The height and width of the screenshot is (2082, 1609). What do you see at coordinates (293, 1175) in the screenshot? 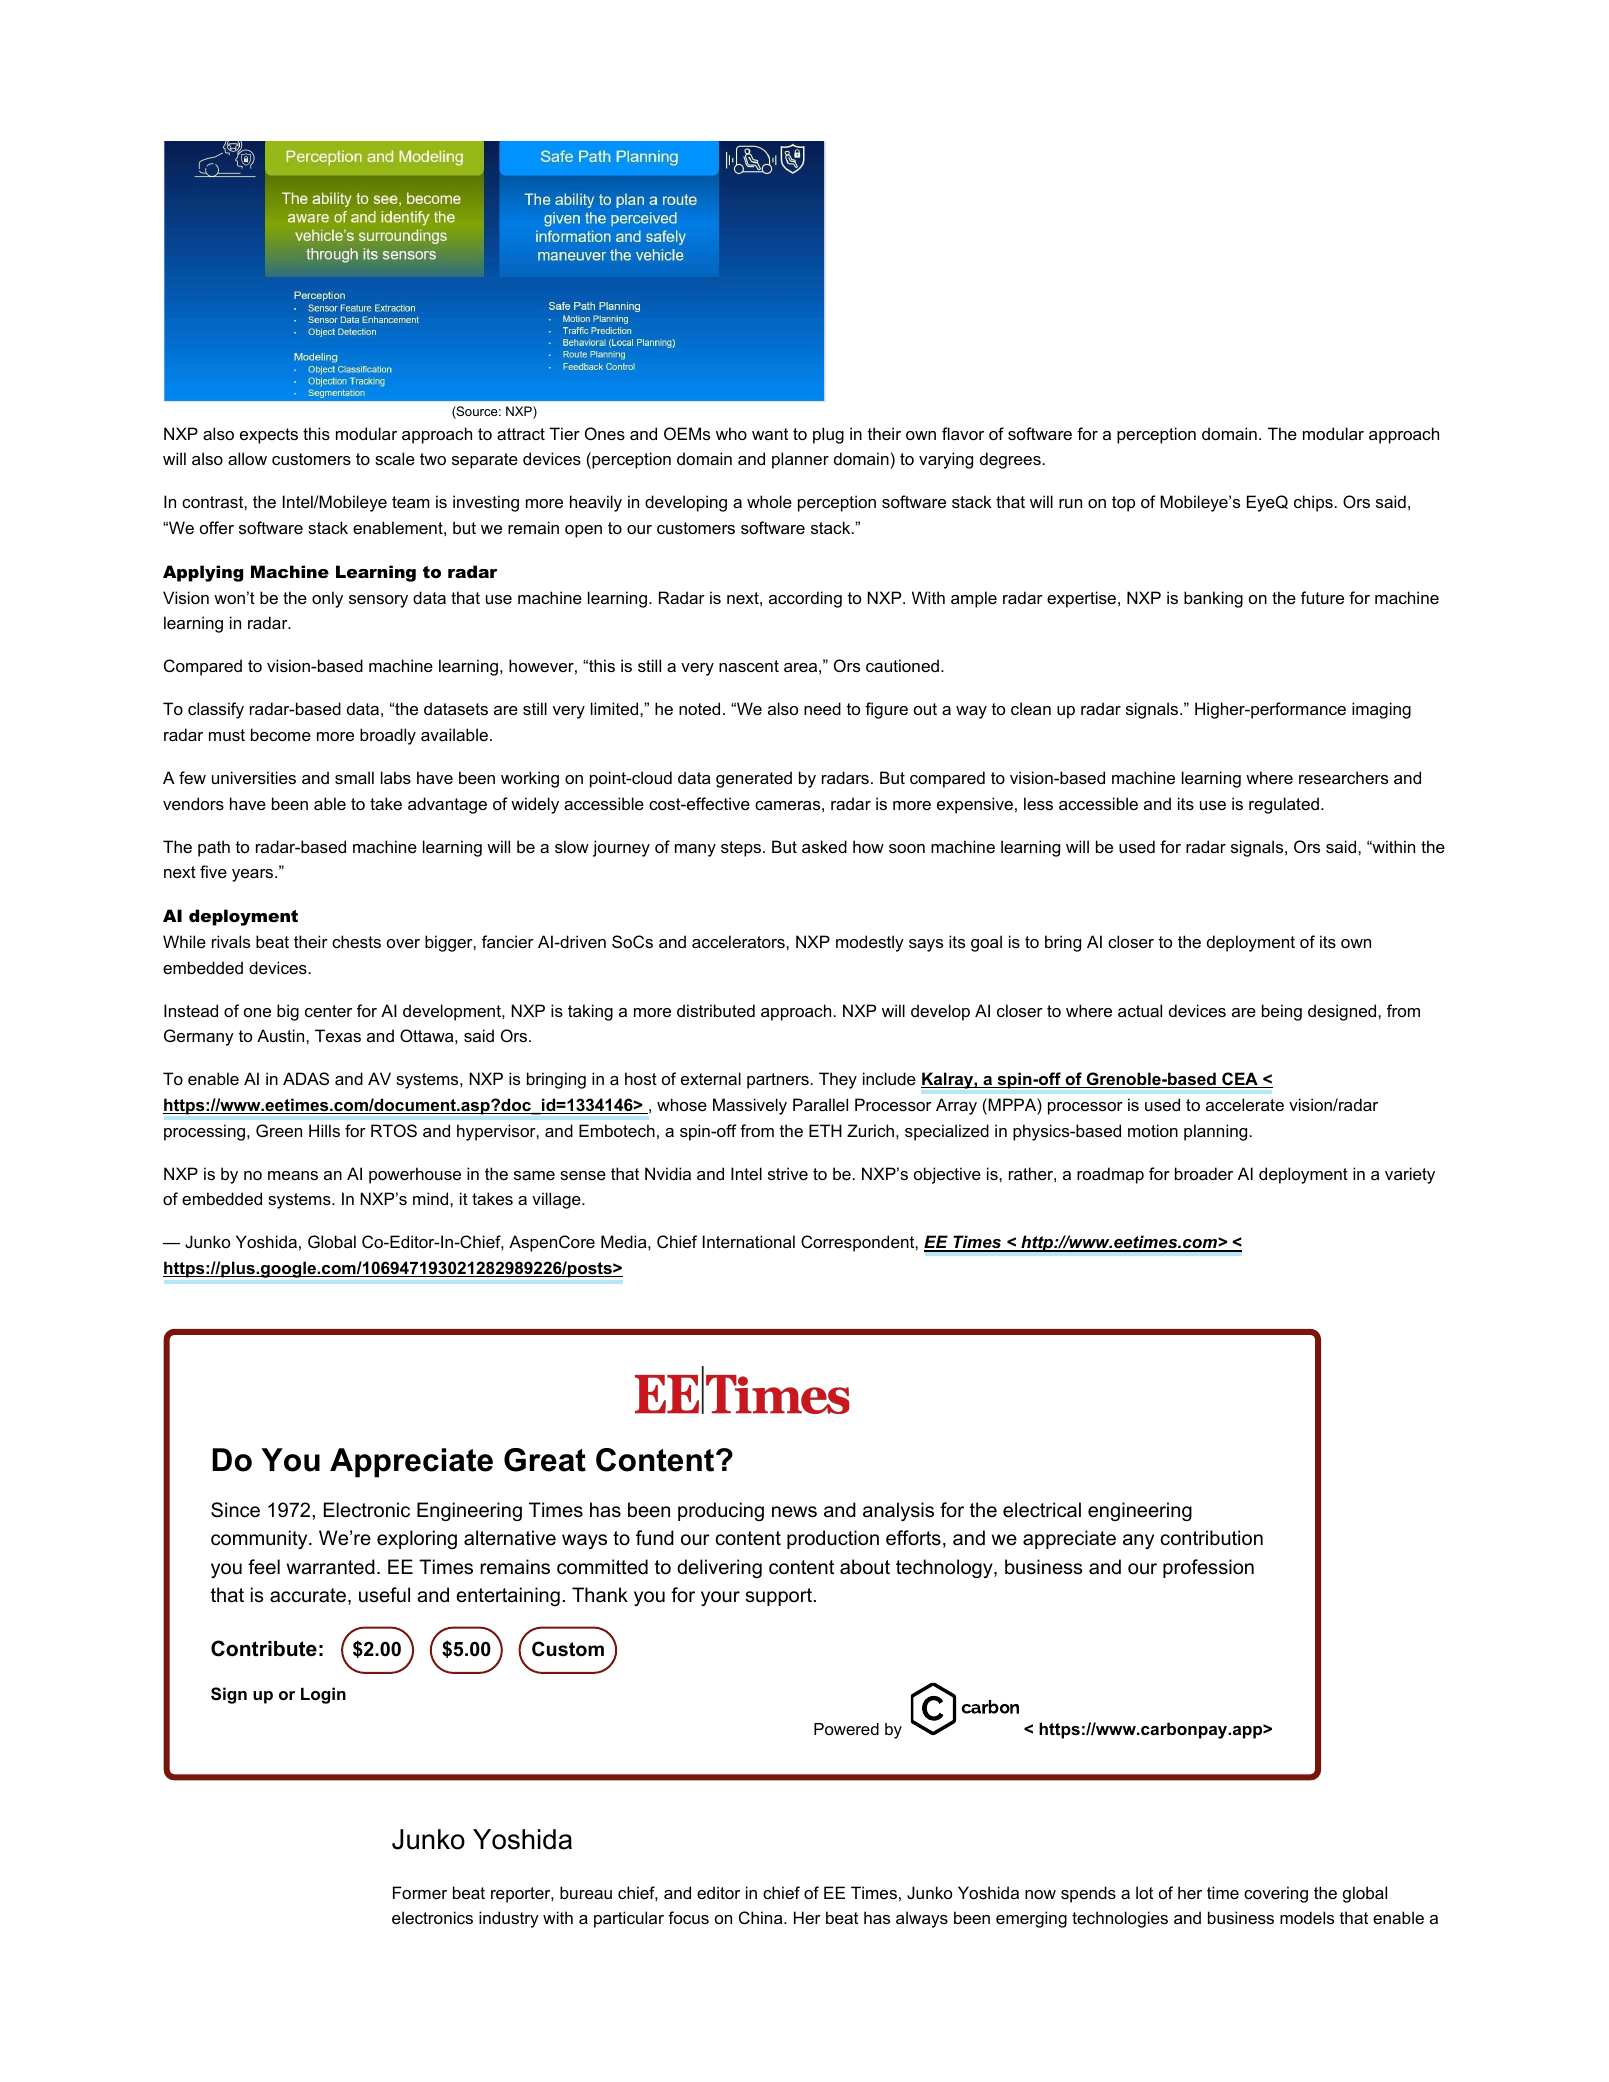
I see `means` at bounding box center [293, 1175].
